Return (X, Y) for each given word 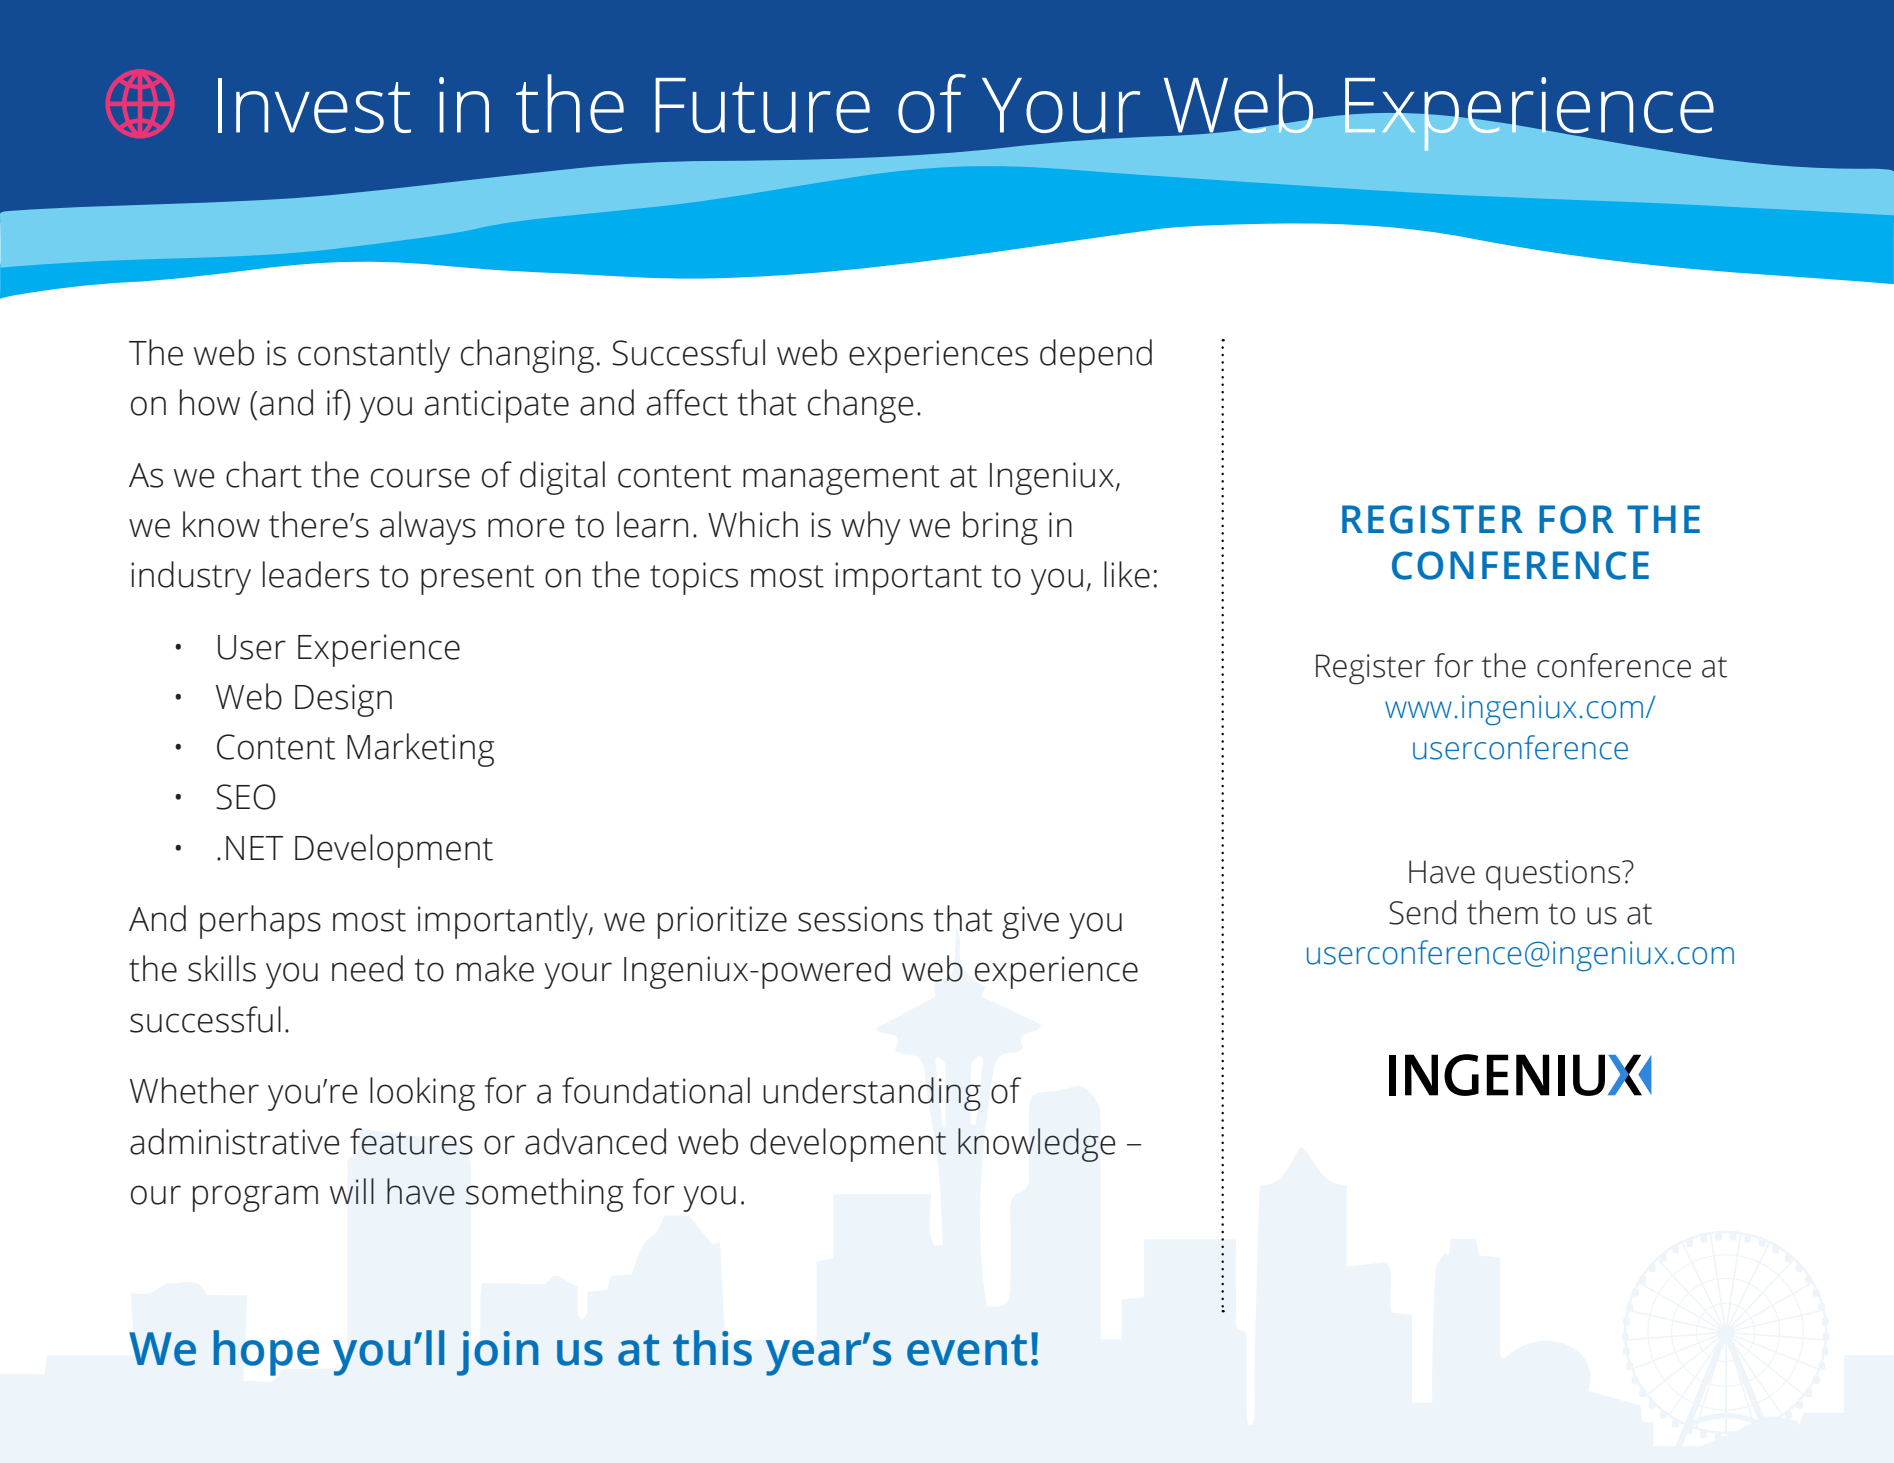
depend (1096, 356)
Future (762, 105)
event (967, 1350)
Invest (314, 105)
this (712, 1348)
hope (266, 1353)
